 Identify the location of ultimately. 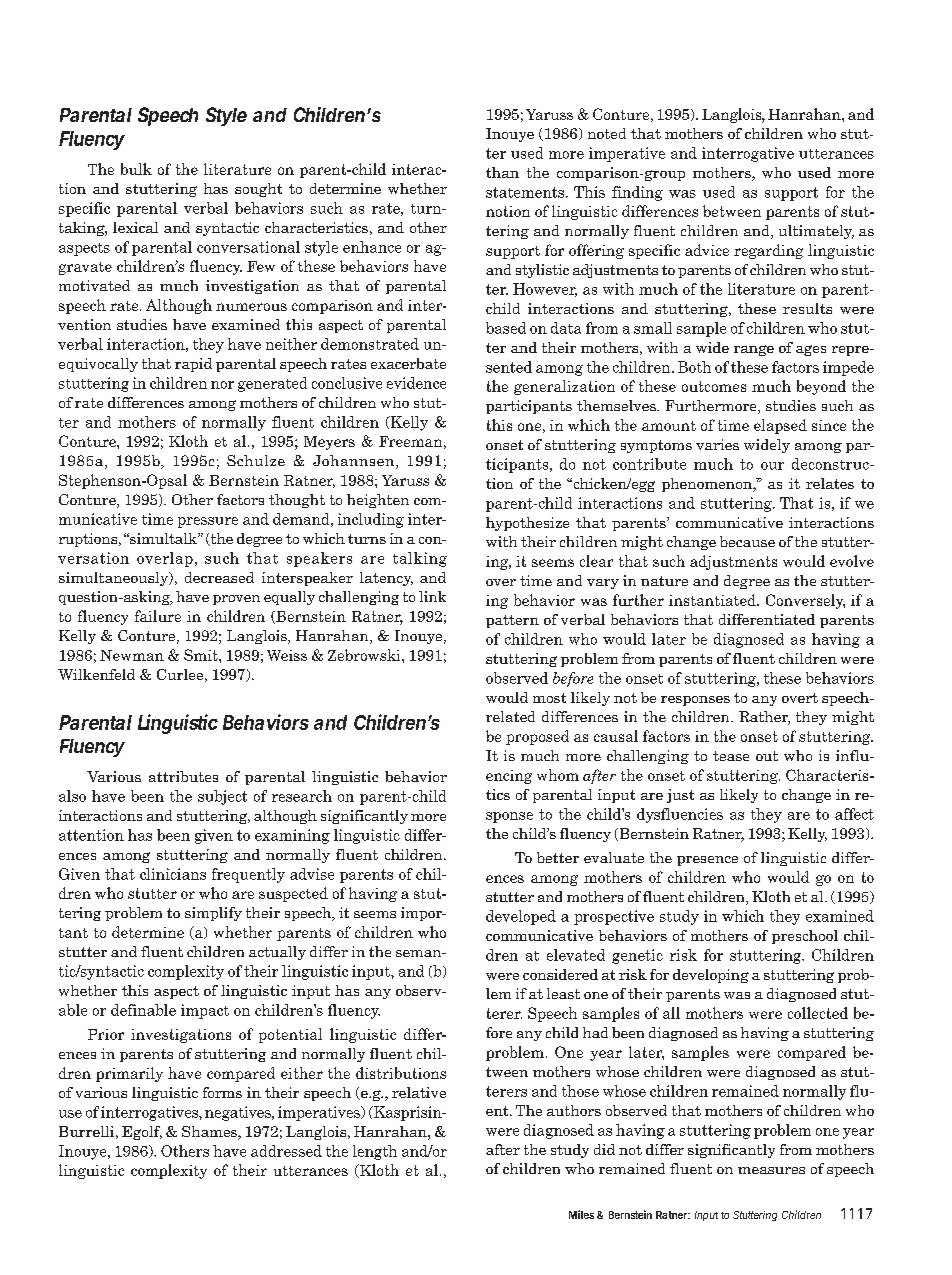
(816, 232).
